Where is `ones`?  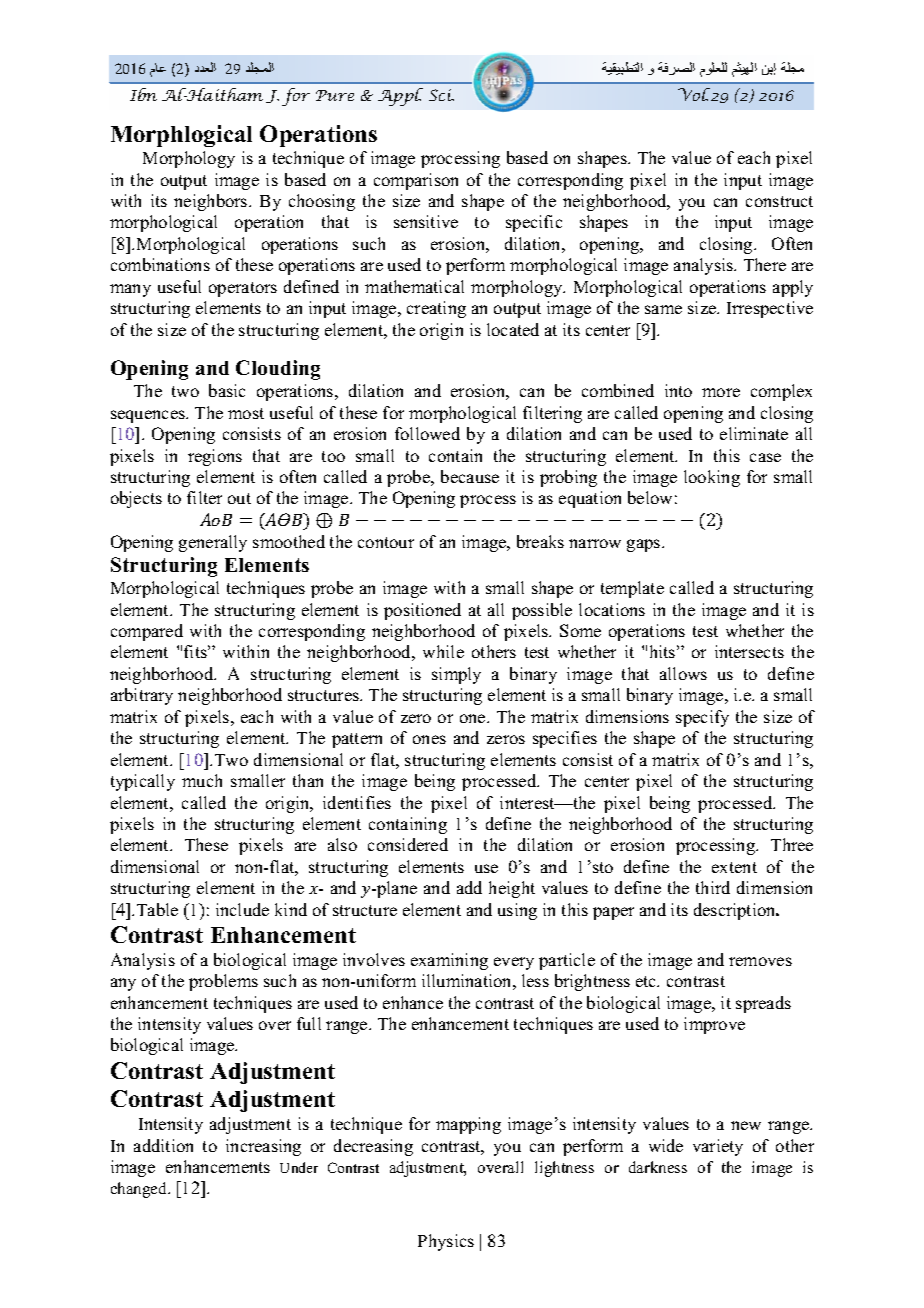
ones is located at coordinates (429, 739).
